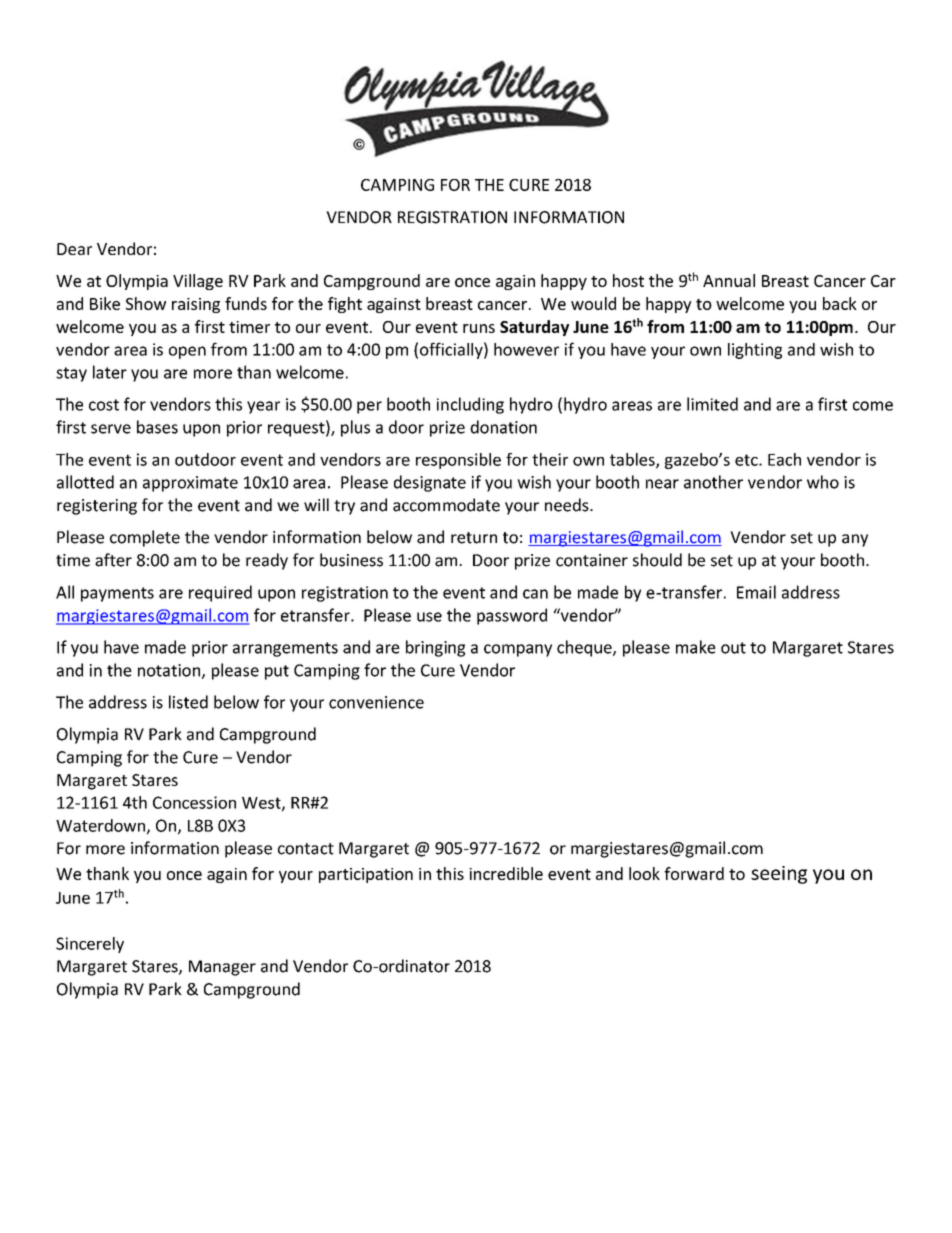 This screenshot has width=952, height=1233. I want to click on listed, so click(188, 702).
